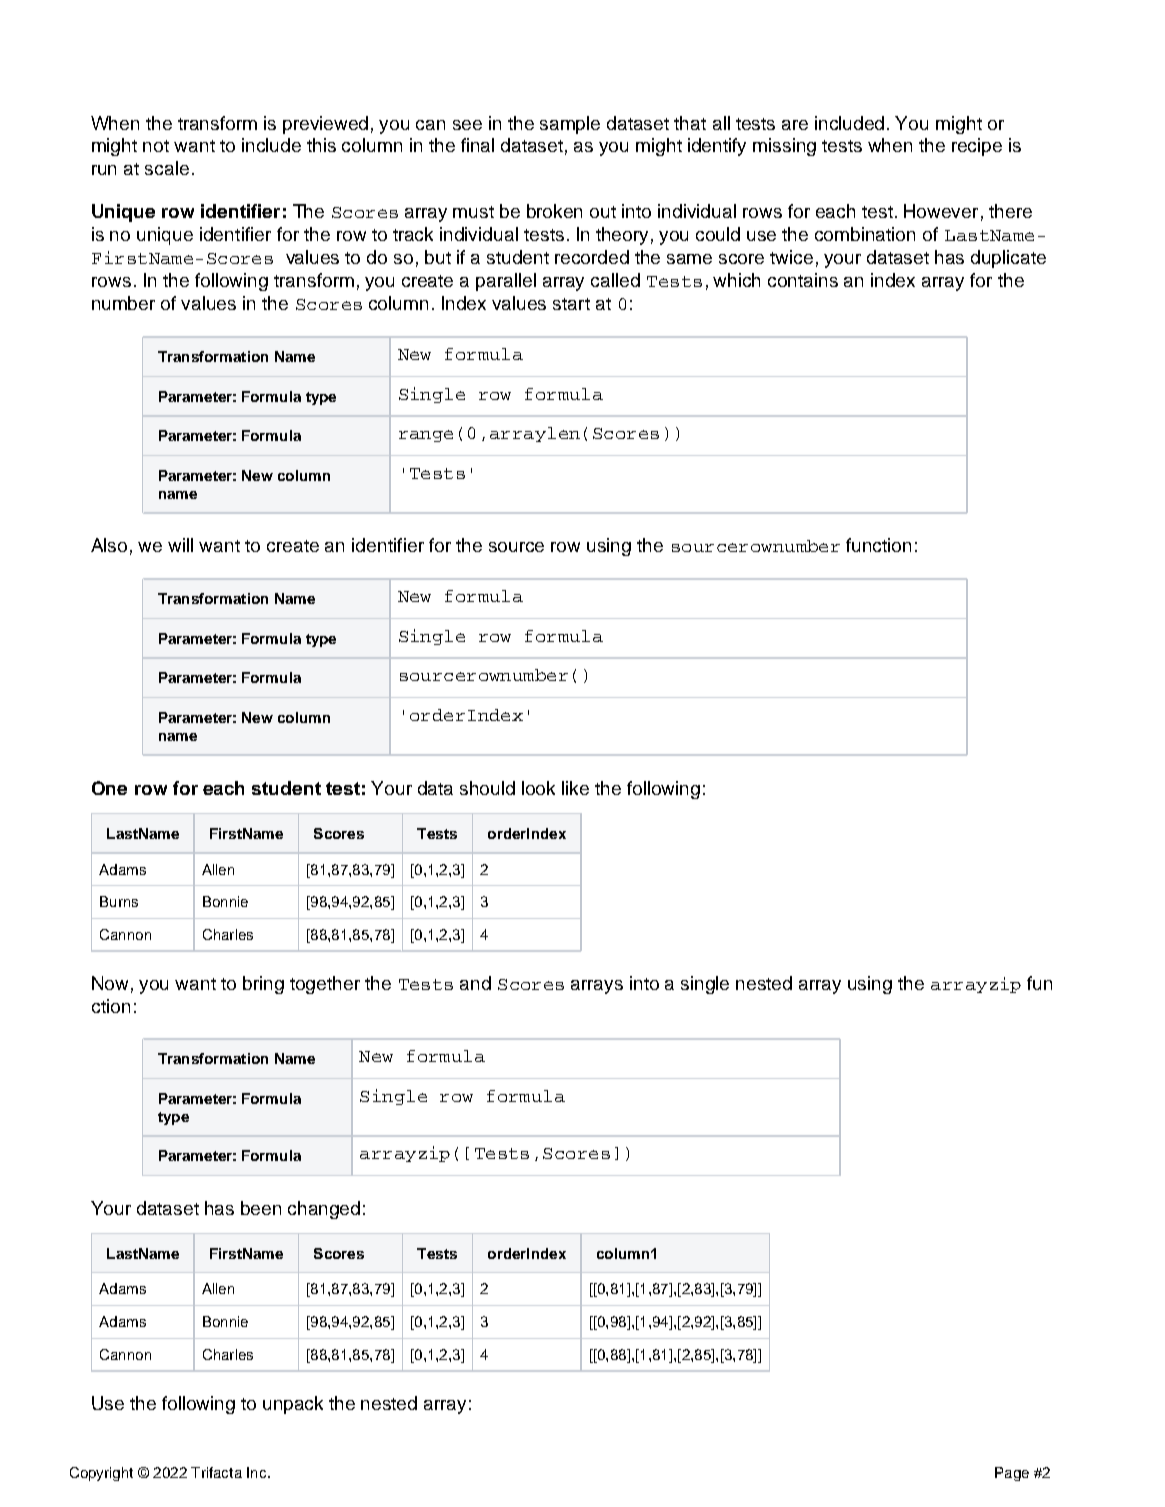 The width and height of the screenshot is (1165, 1507). Describe the element at coordinates (941, 211) in the screenshot. I see `However` at that location.
